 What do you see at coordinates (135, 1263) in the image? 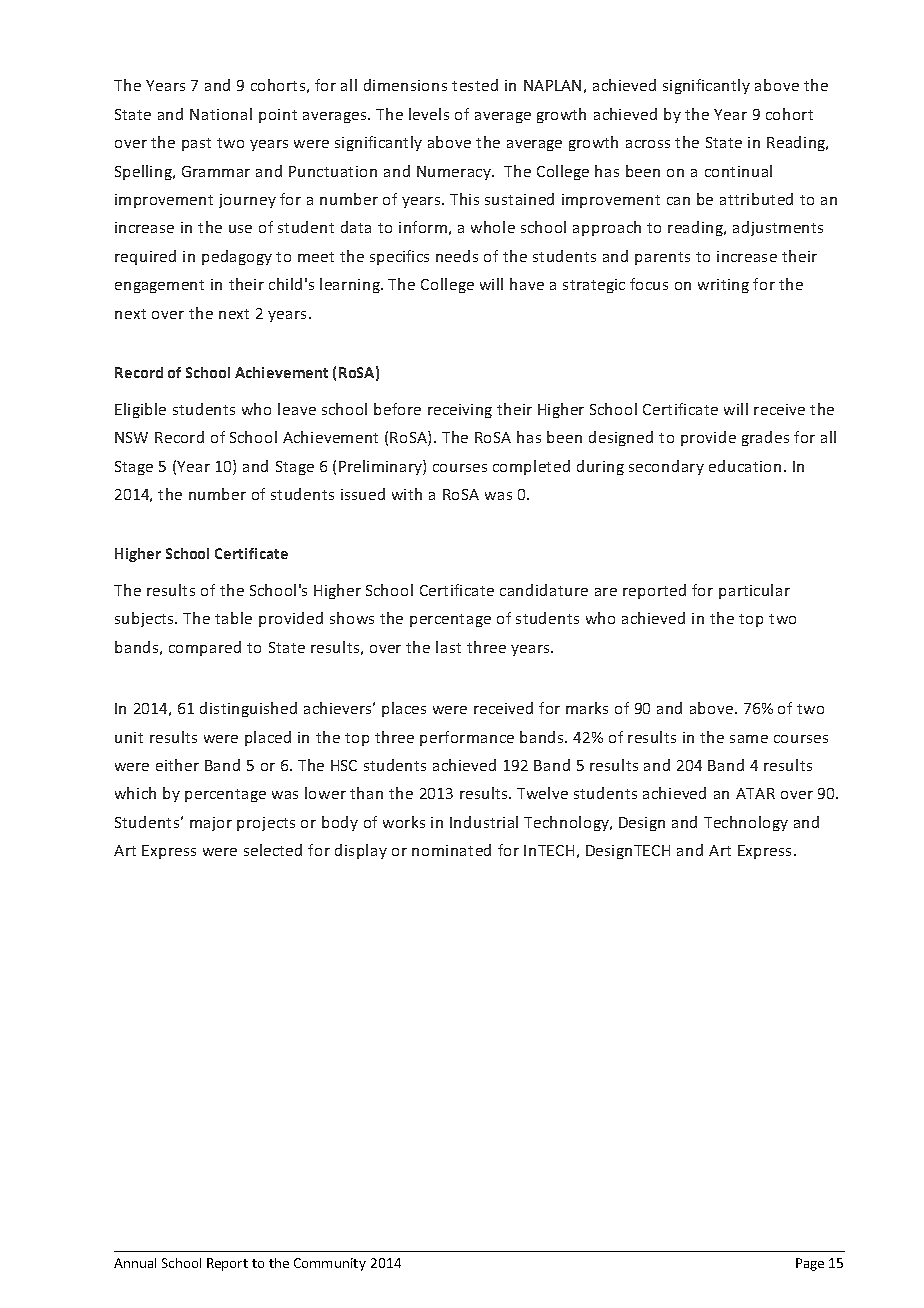
I see `Annual` at bounding box center [135, 1263].
